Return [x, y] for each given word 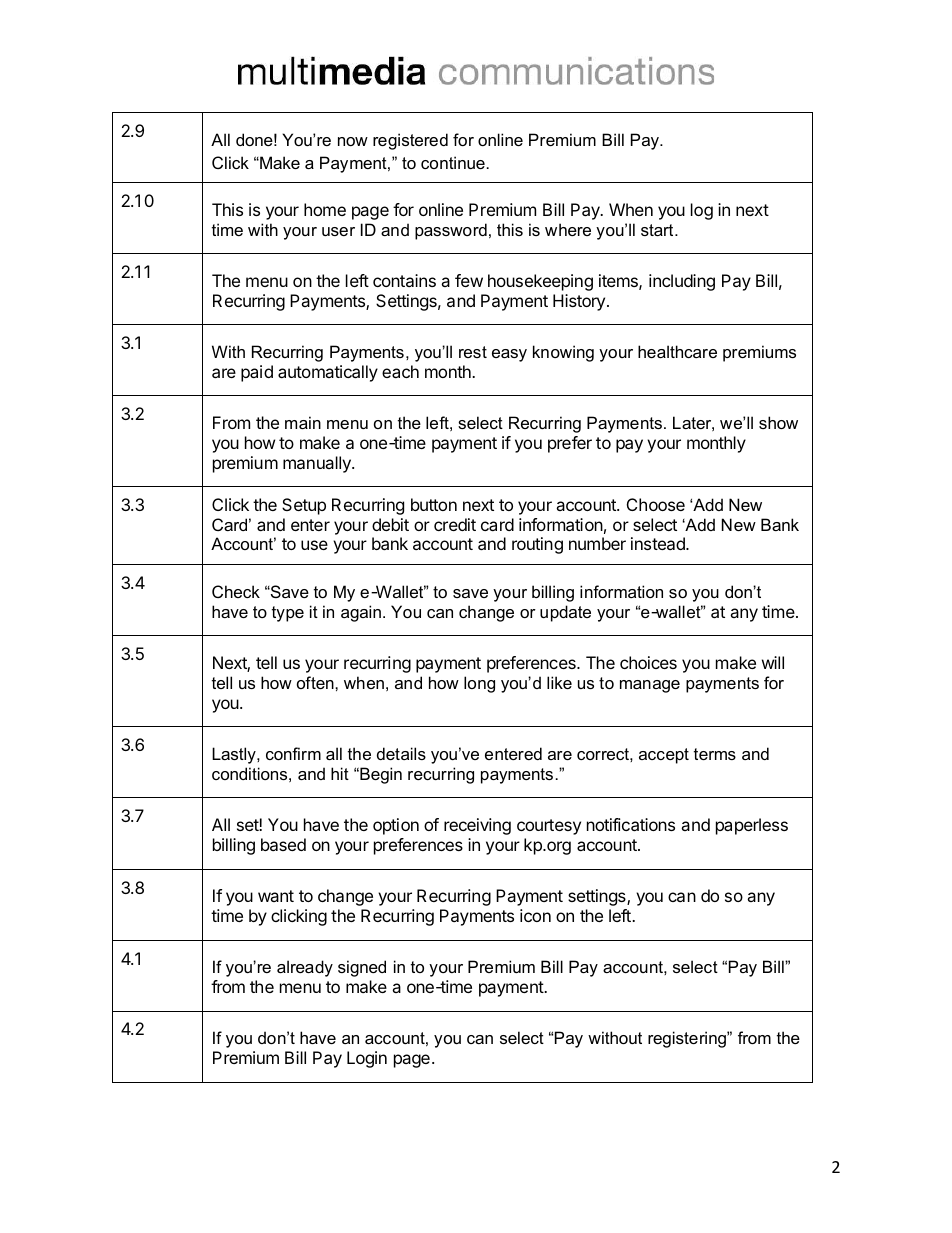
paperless [752, 826]
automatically [328, 373]
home [325, 209]
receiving [477, 826]
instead [659, 543]
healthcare [677, 351]
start [658, 230]
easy [509, 355]
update [565, 613]
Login [367, 1059]
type [288, 614]
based [283, 844]
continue [453, 162]
